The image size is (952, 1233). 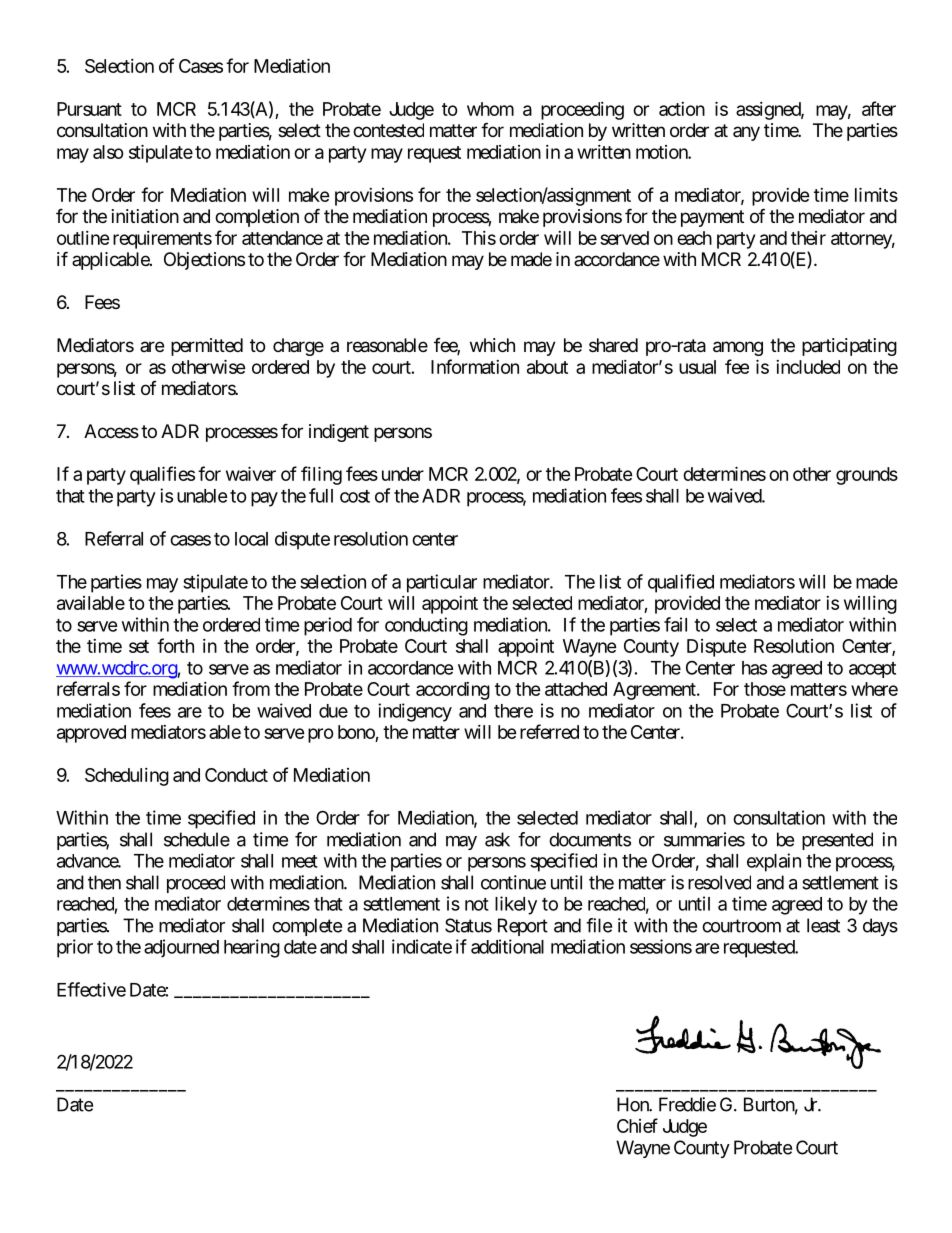 I want to click on Chief, so click(x=637, y=1125).
